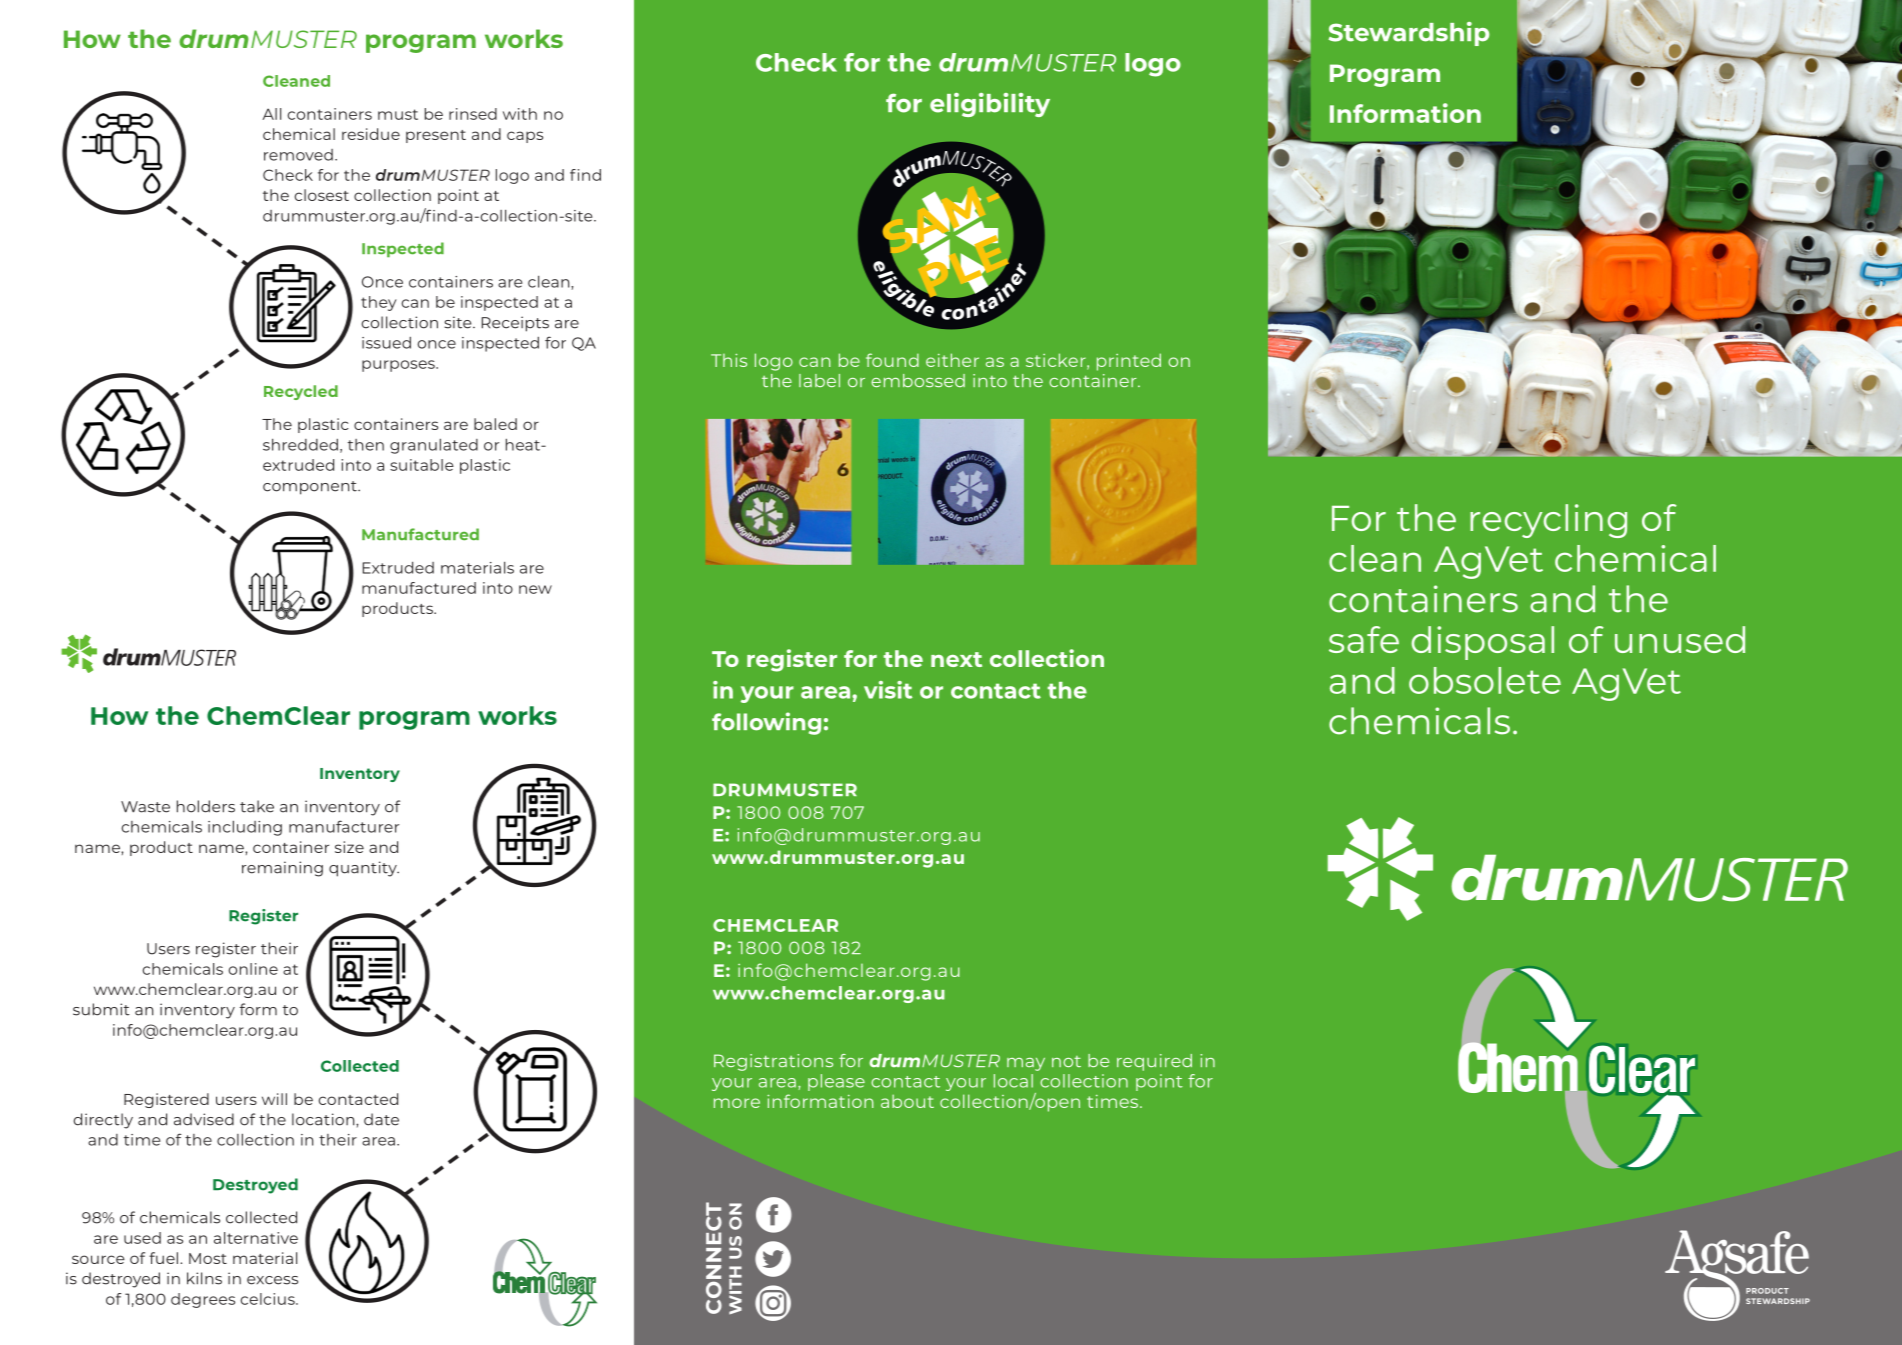 Image resolution: width=1902 pixels, height=1345 pixels. I want to click on excess, so click(272, 1280).
